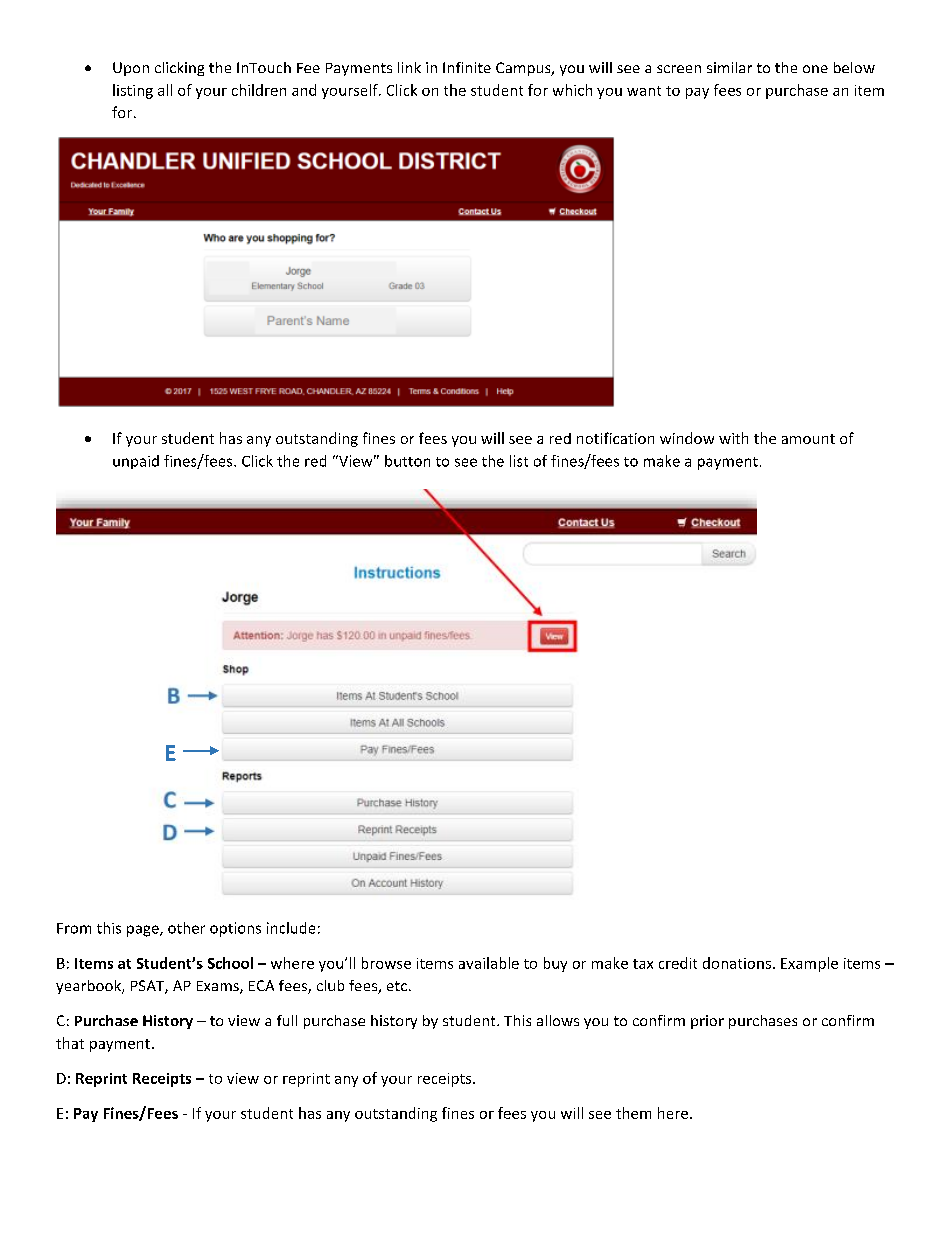 The width and height of the screenshot is (952, 1233). I want to click on Infinite, so click(467, 67).
